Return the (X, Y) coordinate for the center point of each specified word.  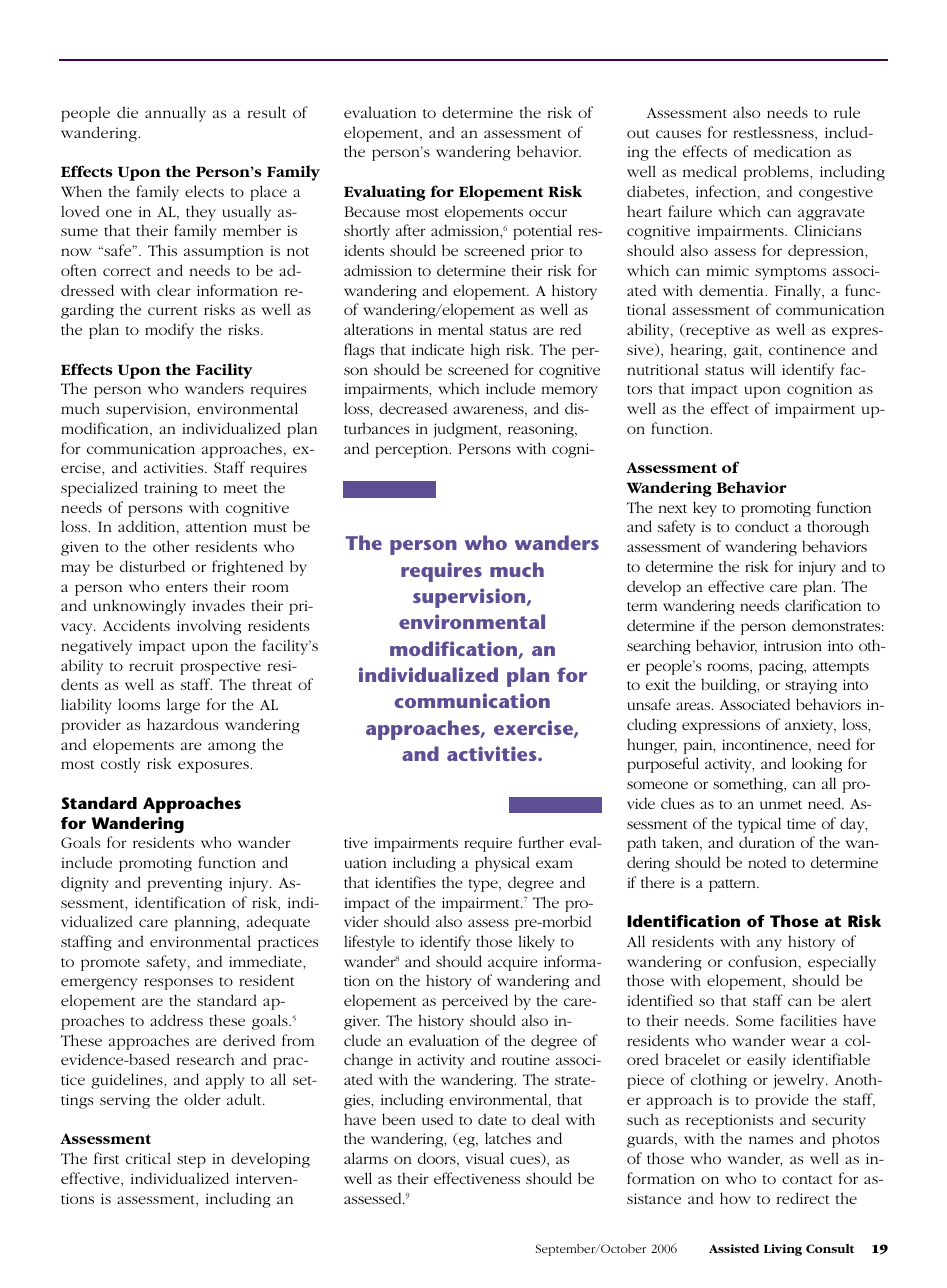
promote (110, 964)
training (171, 489)
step (191, 1161)
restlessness (774, 133)
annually (175, 114)
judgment (467, 430)
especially (842, 963)
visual (485, 1158)
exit (657, 684)
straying (811, 686)
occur (548, 213)
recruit (151, 665)
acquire (513, 963)
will (762, 369)
